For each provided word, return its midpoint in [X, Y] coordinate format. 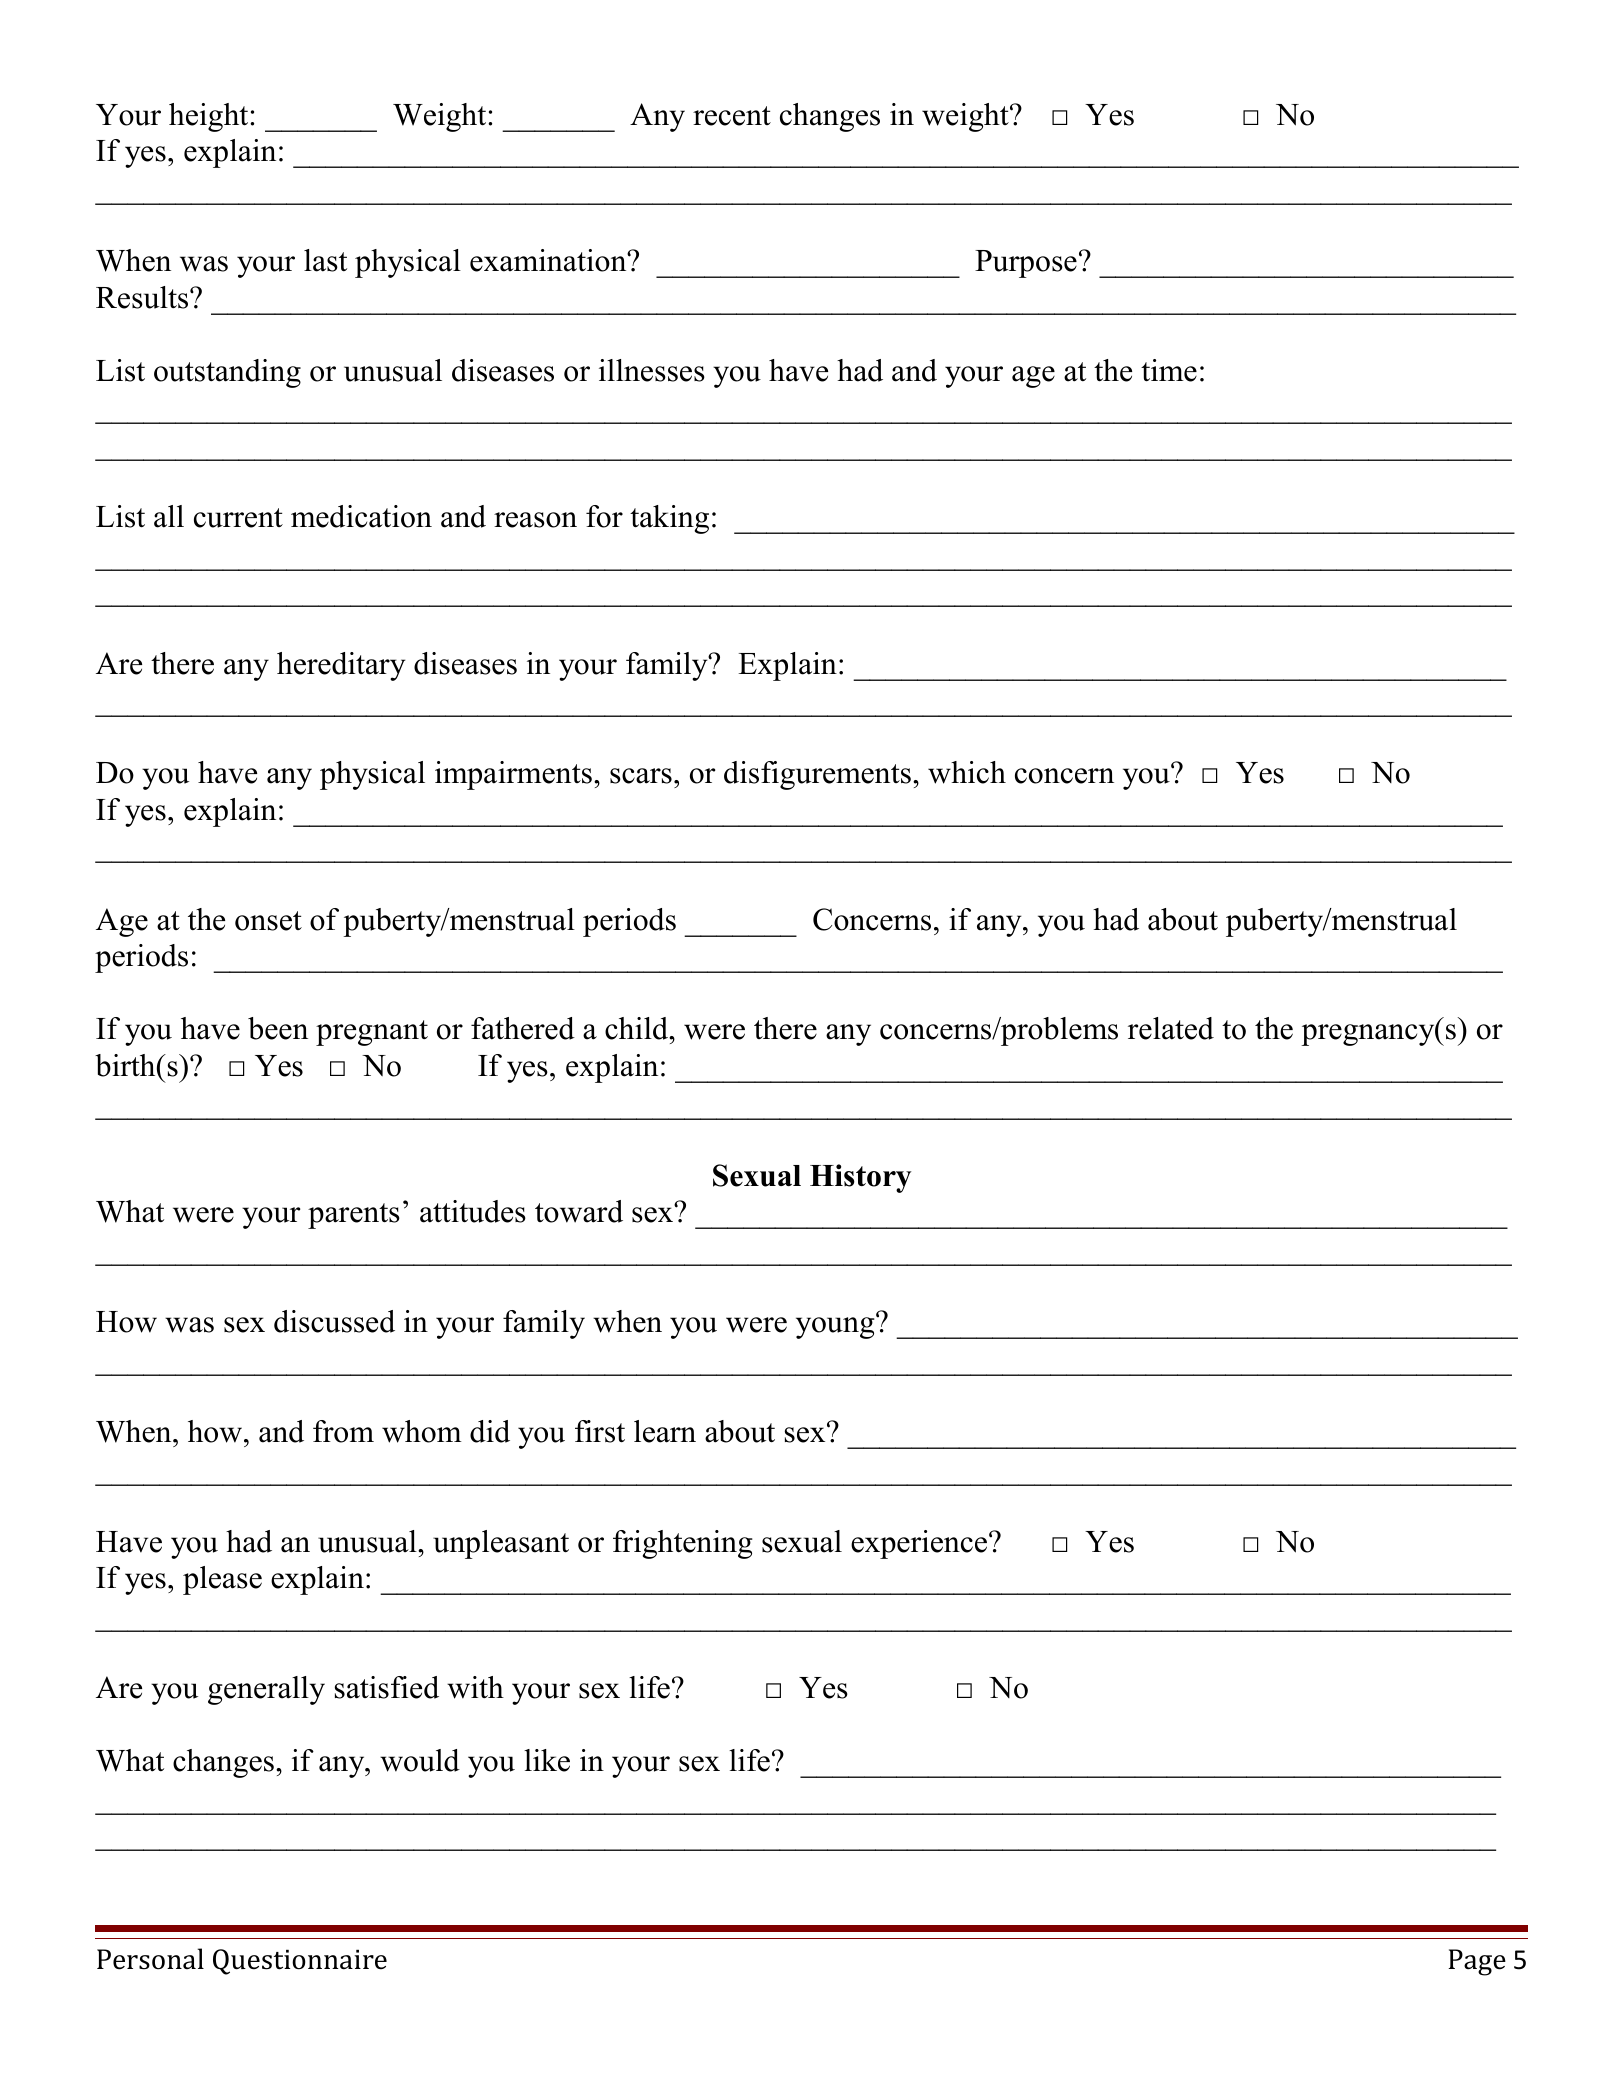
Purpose [1026, 264]
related [1171, 1028]
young [836, 1327]
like [547, 1760]
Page [1477, 1962]
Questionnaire [300, 1962]
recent [732, 116]
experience [920, 1544]
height [210, 117]
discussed [334, 1321]
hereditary [341, 666]
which [967, 772]
